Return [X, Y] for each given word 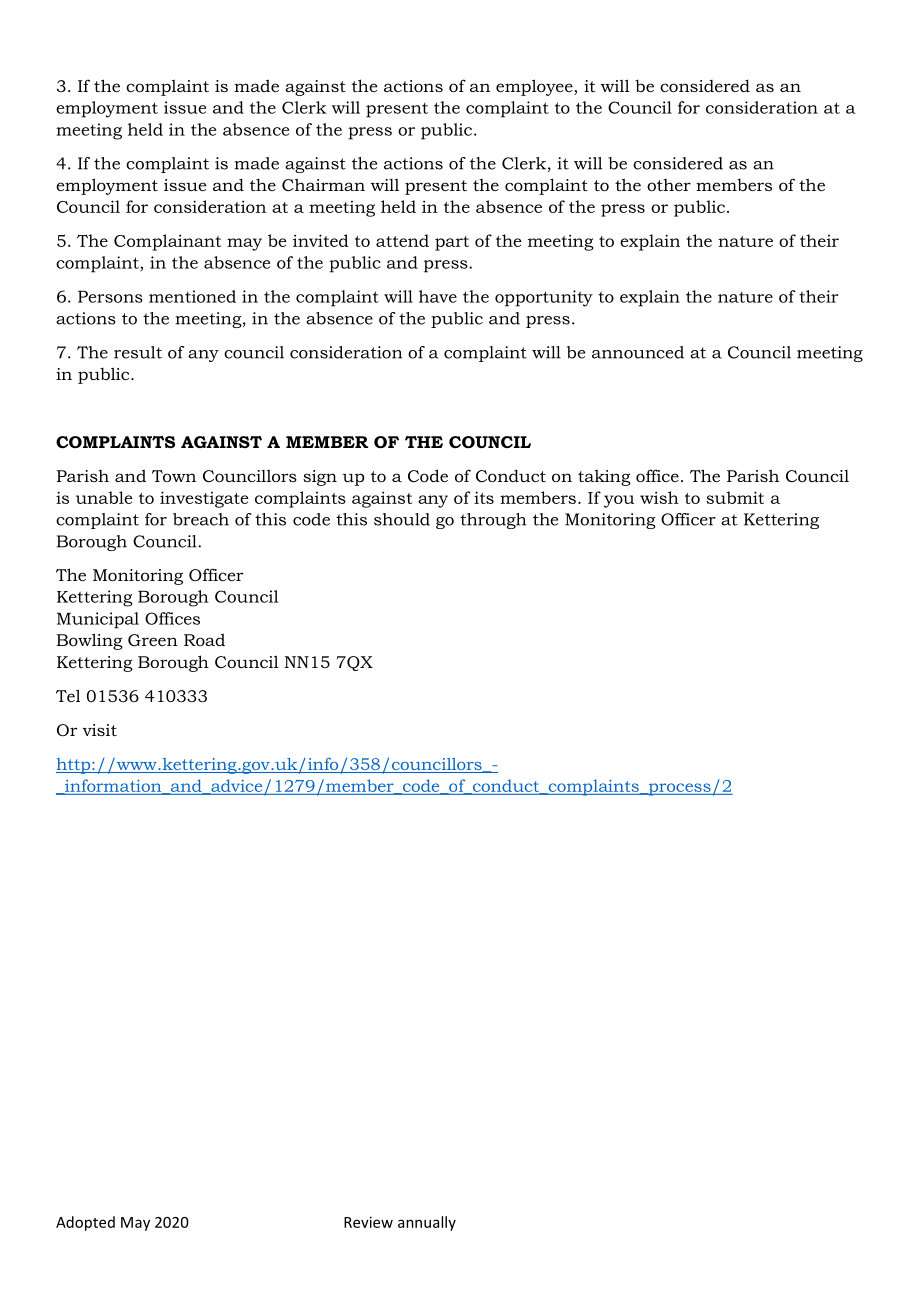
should [402, 519]
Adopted [85, 1223]
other [669, 185]
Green [153, 640]
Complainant [167, 242]
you [619, 501]
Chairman [323, 184]
